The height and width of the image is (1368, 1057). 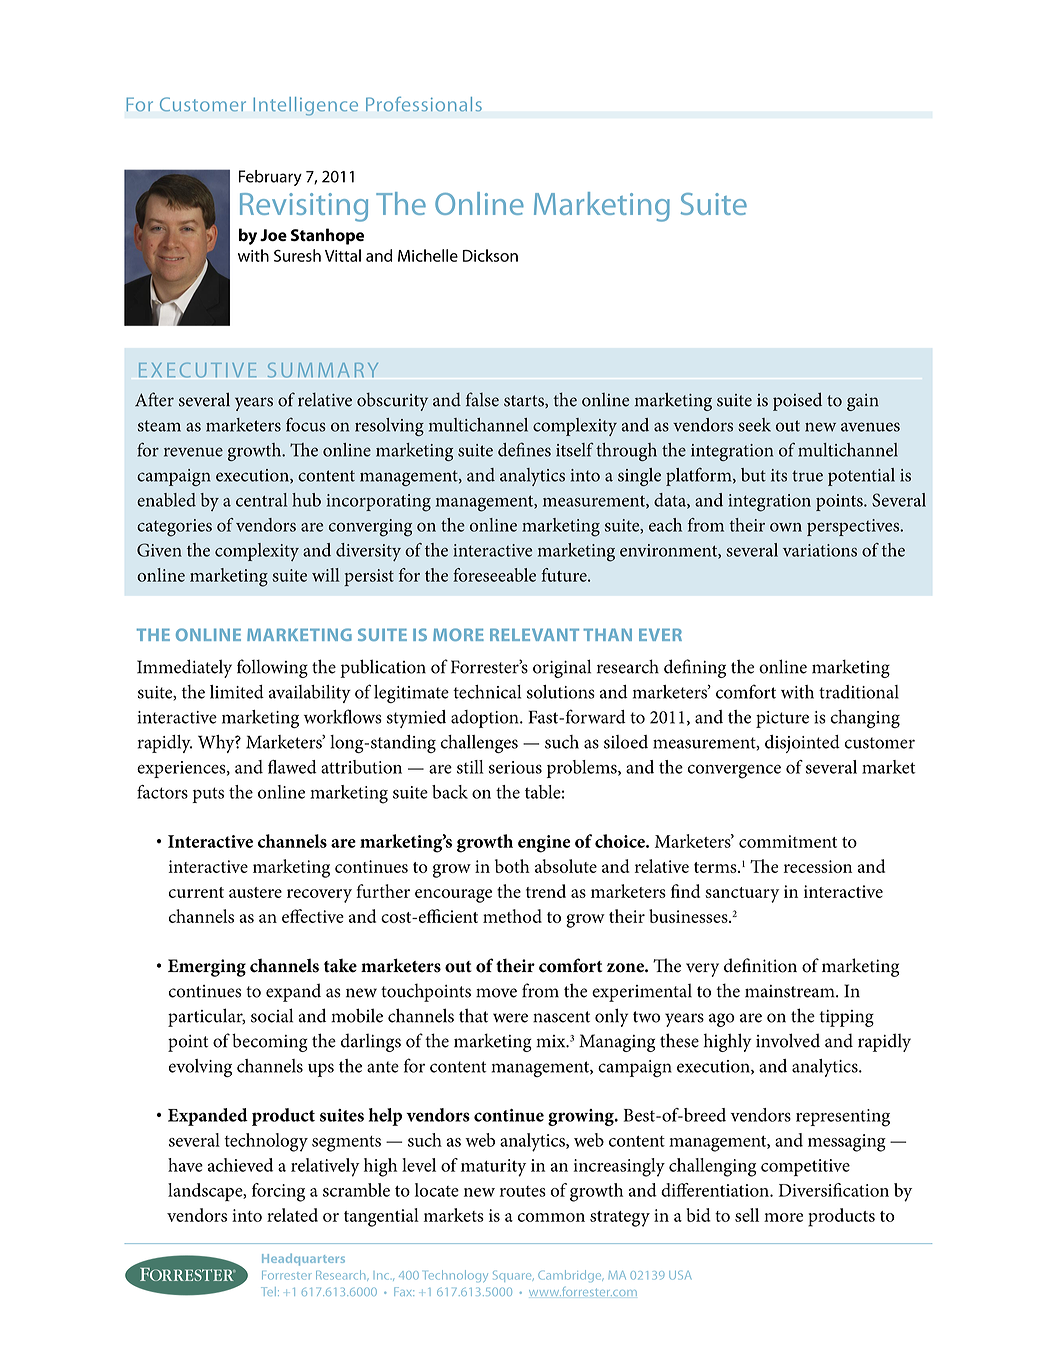 What do you see at coordinates (797, 401) in the image?
I see `poised` at bounding box center [797, 401].
